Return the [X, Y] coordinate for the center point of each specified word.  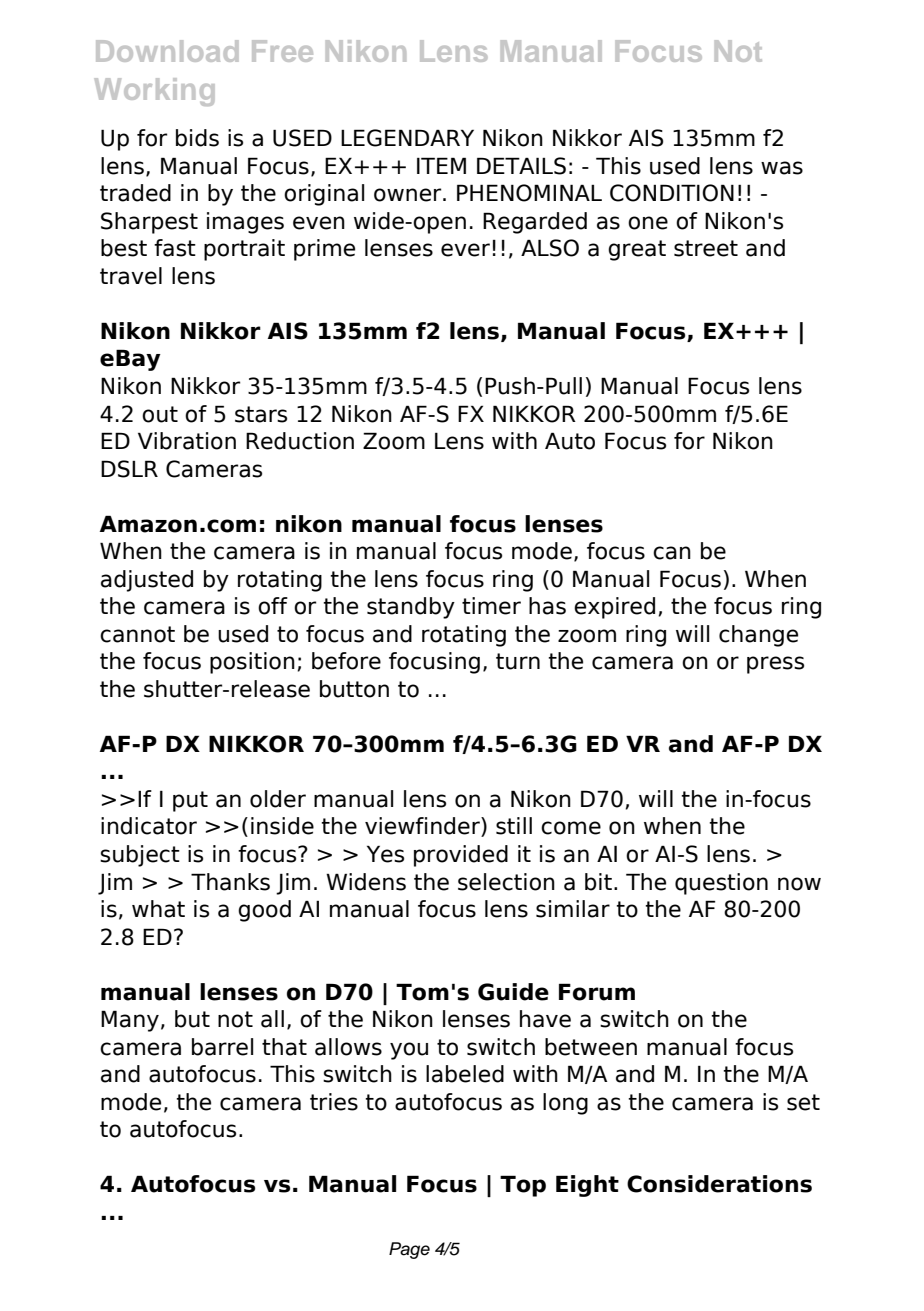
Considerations [719, 1184]
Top [523, 1186]
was [782, 168]
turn [518, 661]
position [252, 663]
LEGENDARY [407, 138]
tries [334, 1102]
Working [154, 92]
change [758, 636]
